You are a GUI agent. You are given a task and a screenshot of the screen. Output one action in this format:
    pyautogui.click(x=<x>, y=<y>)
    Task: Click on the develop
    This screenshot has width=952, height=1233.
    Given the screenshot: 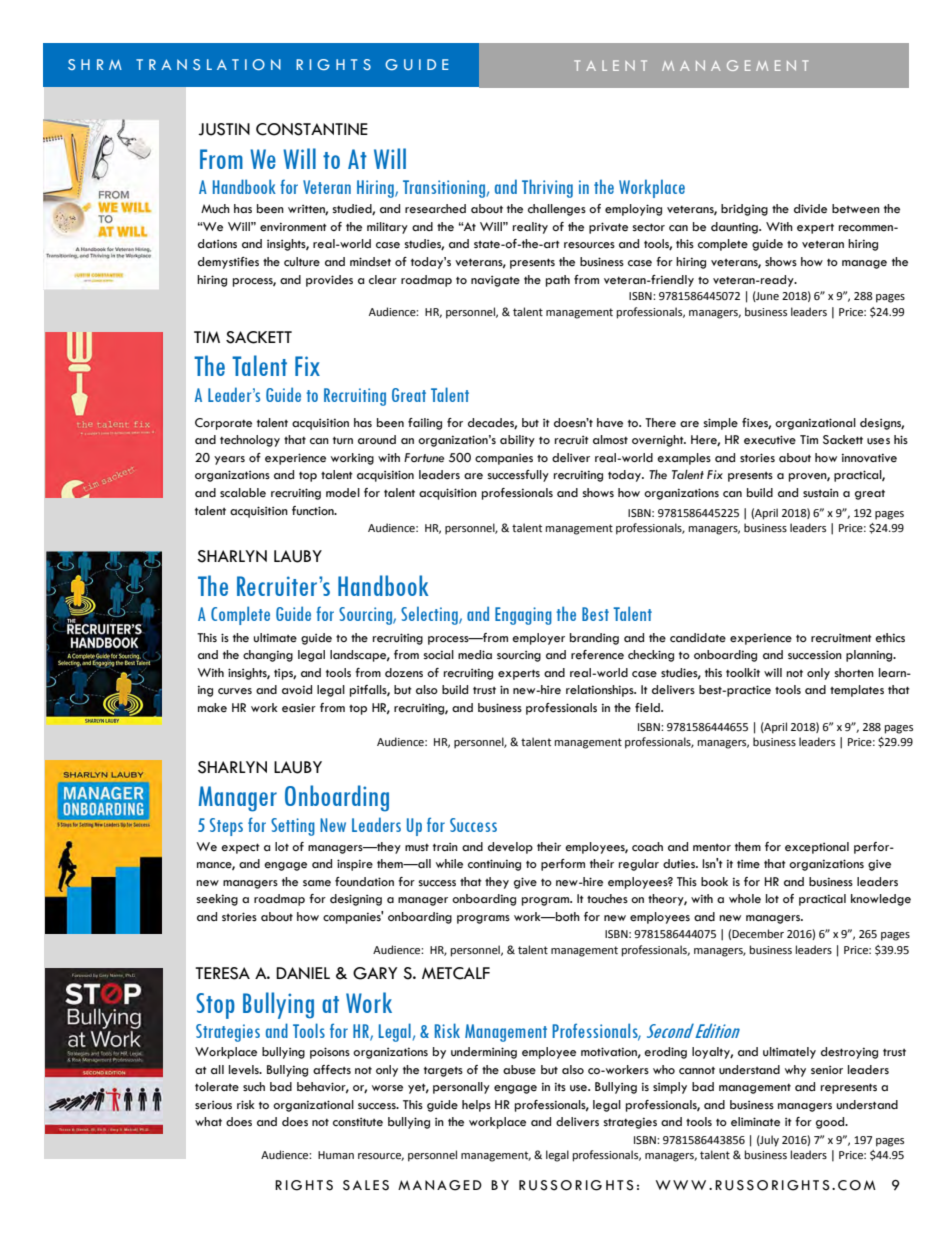 What is the action you would take?
    pyautogui.click(x=510, y=848)
